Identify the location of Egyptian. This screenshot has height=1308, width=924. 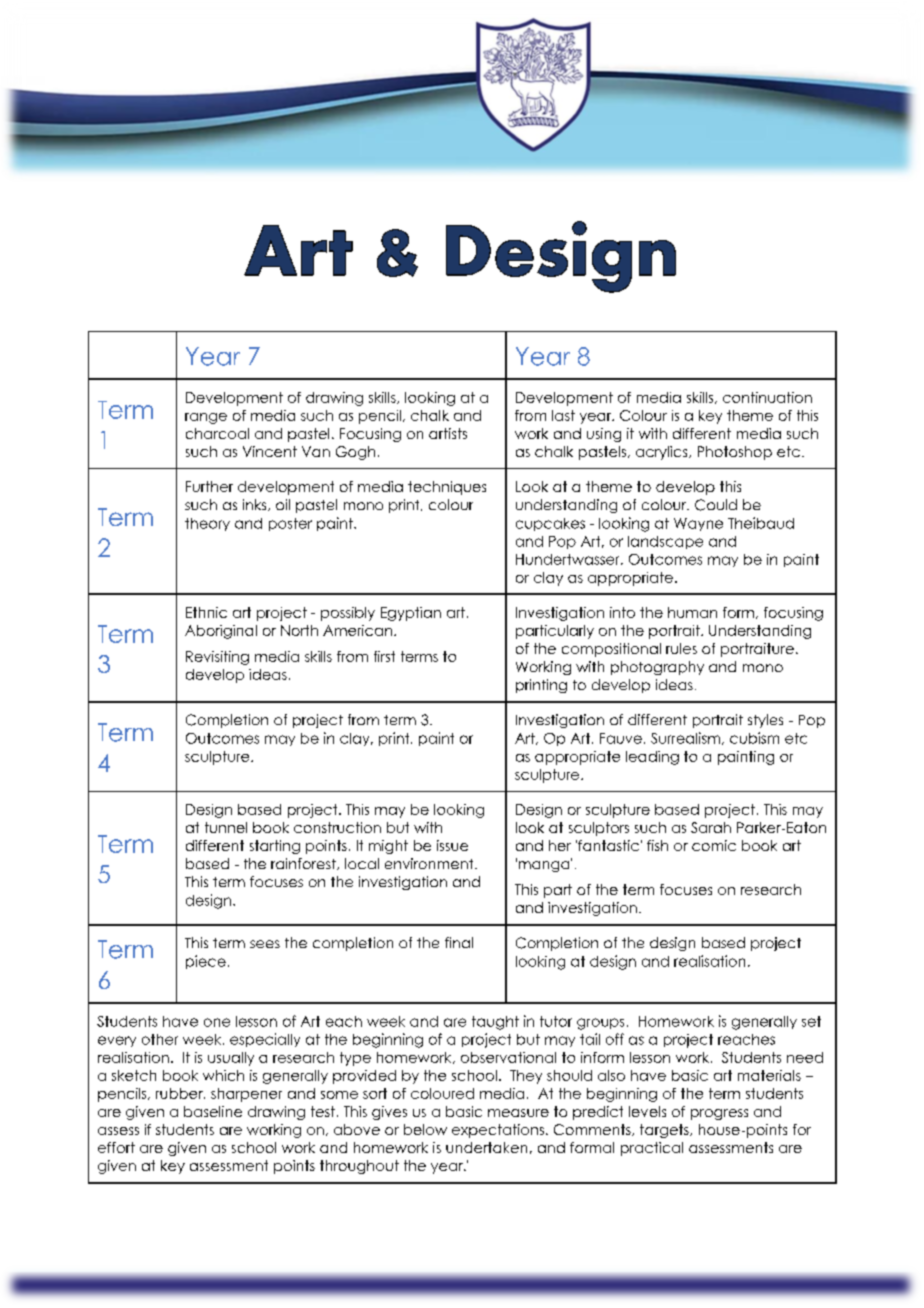
(411, 614).
